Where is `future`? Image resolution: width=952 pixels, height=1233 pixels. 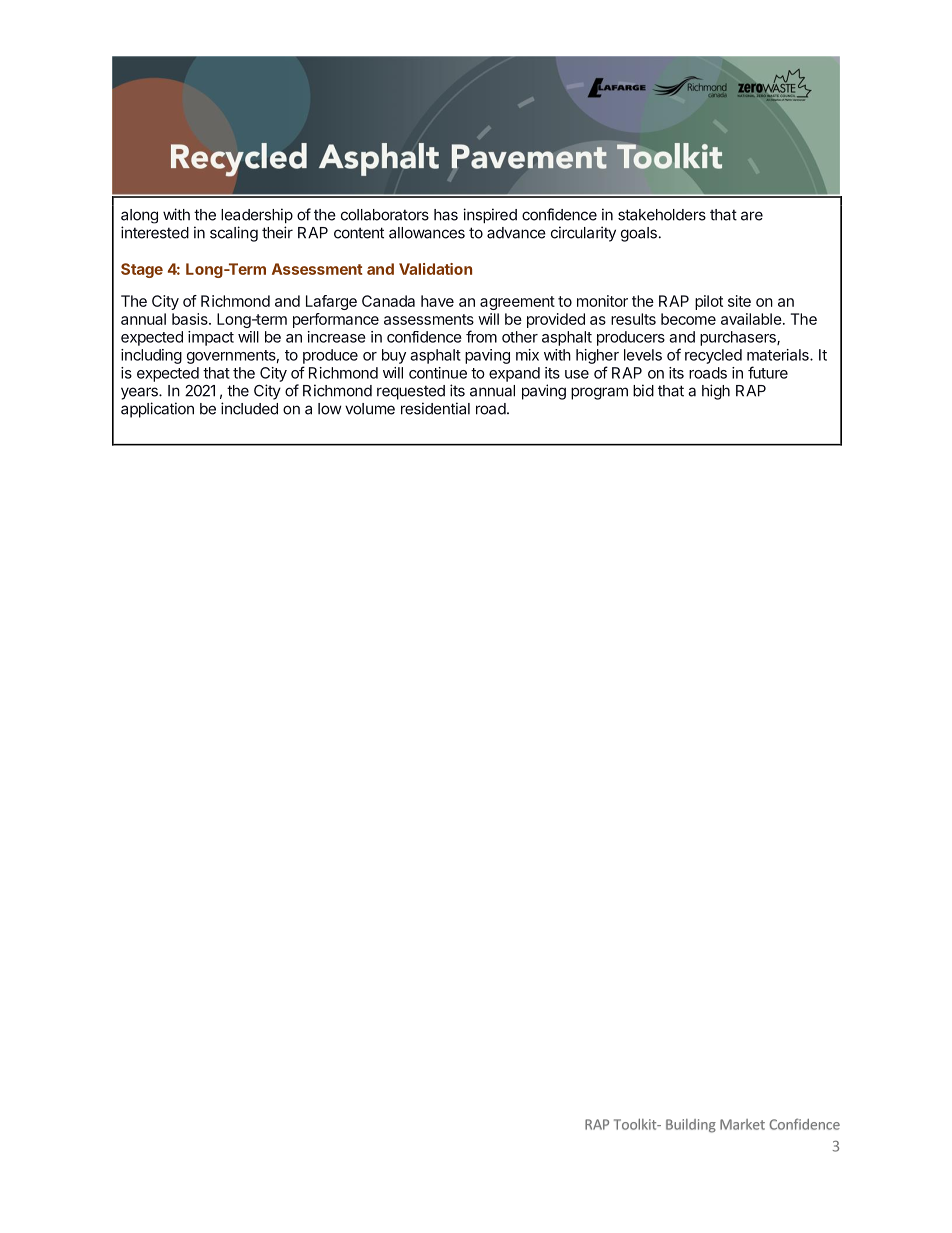
future is located at coordinates (768, 372).
